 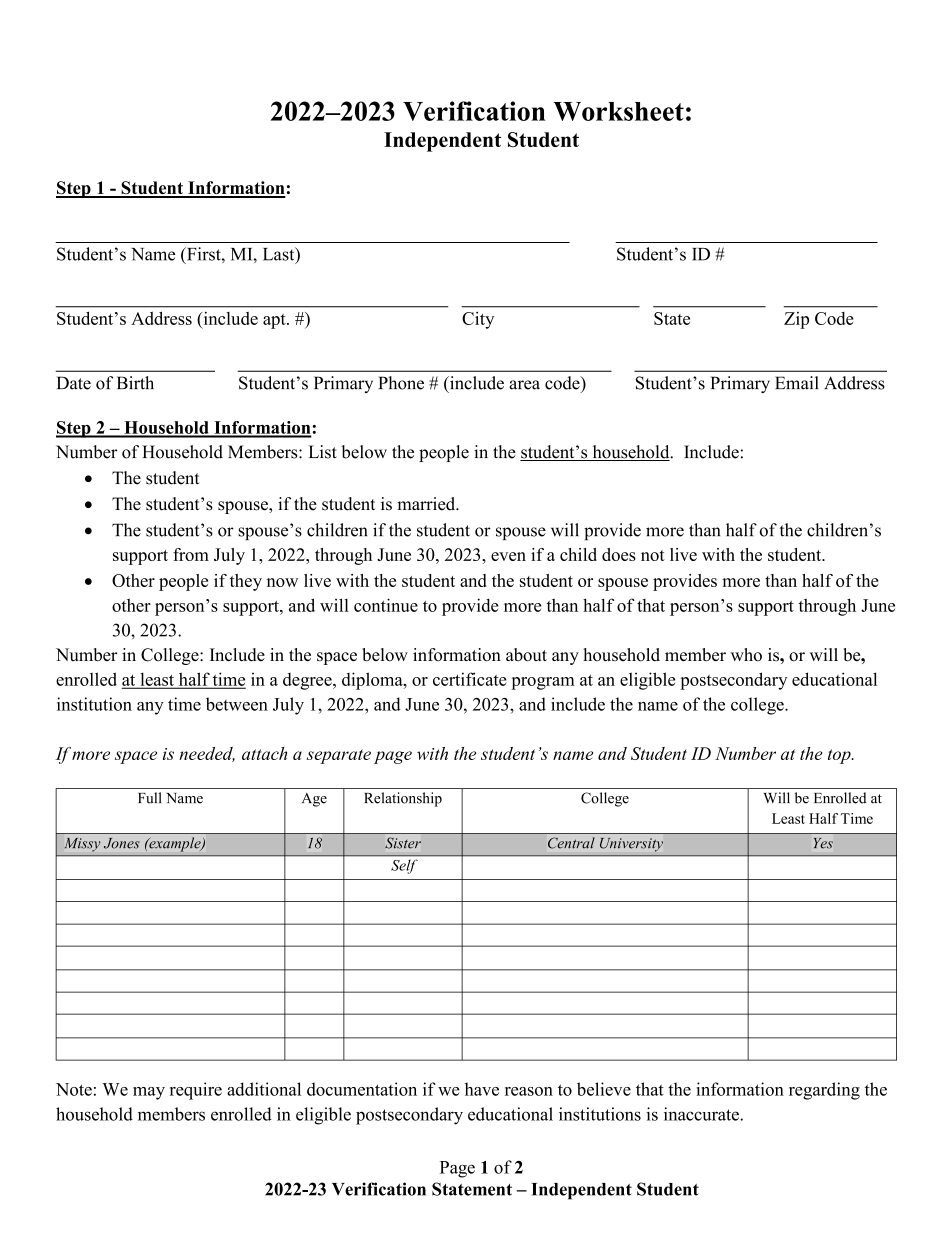 I want to click on may, so click(x=149, y=1093).
